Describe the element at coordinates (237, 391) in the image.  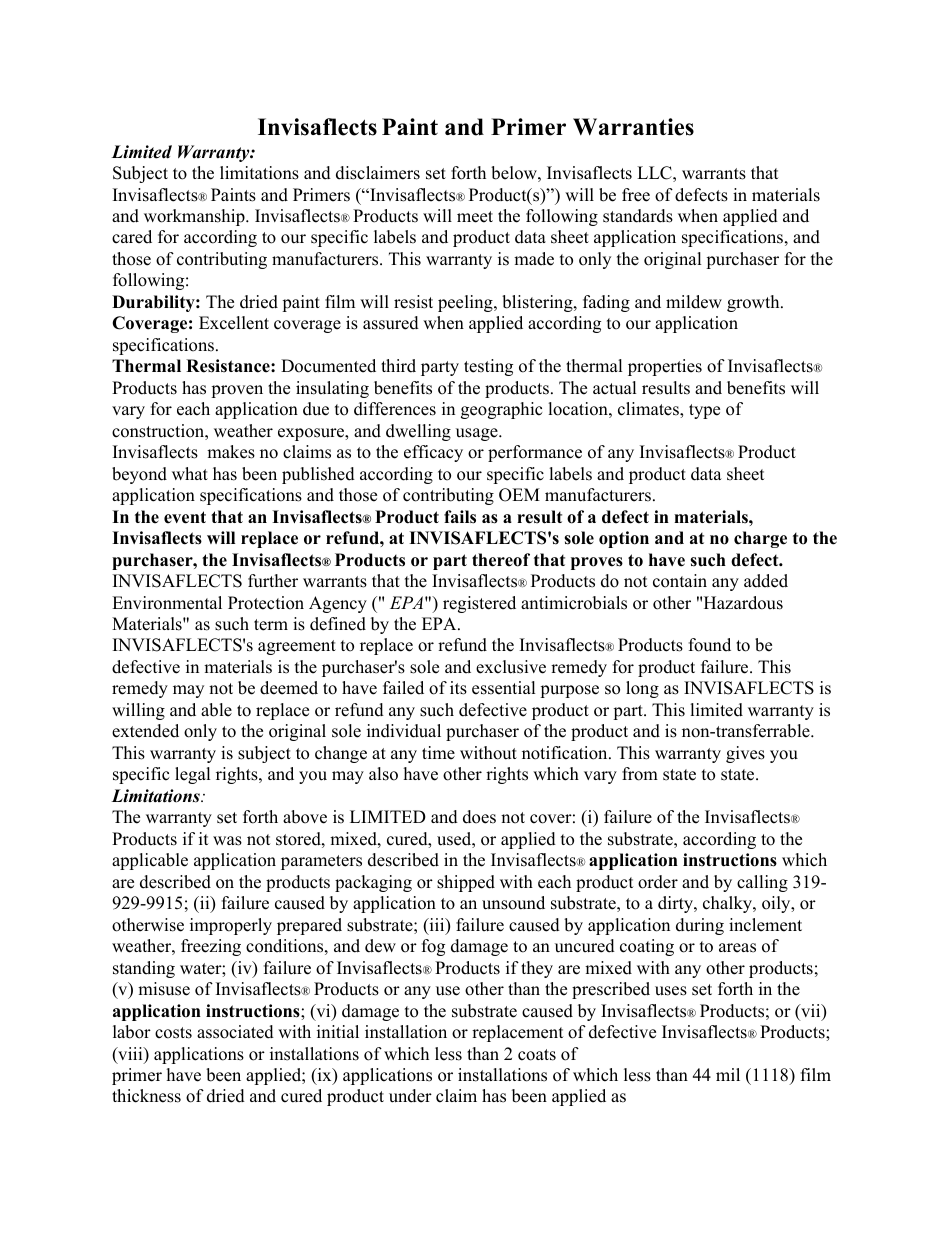
I see `proven` at that location.
